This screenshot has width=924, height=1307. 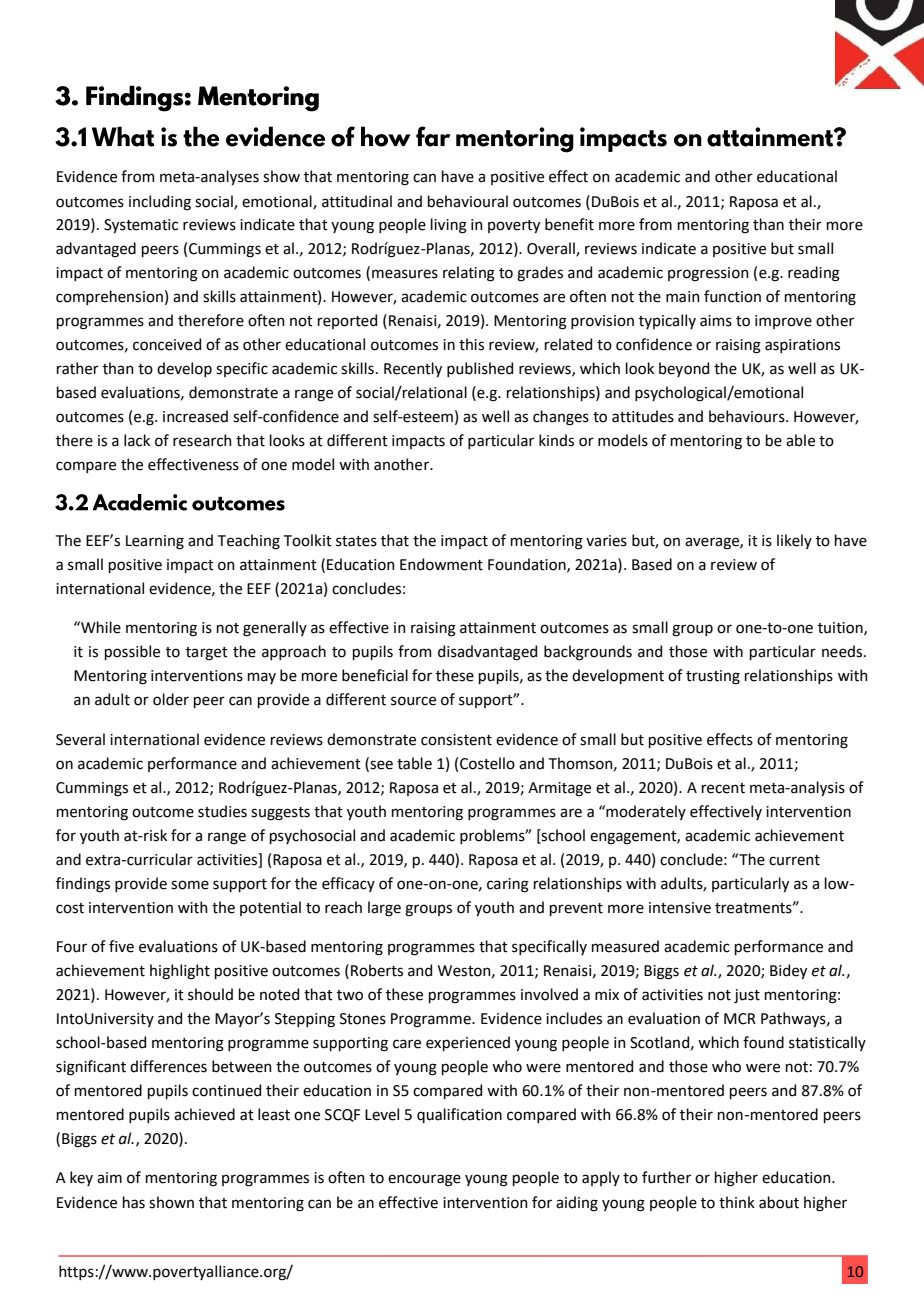 I want to click on caring, so click(x=508, y=885).
